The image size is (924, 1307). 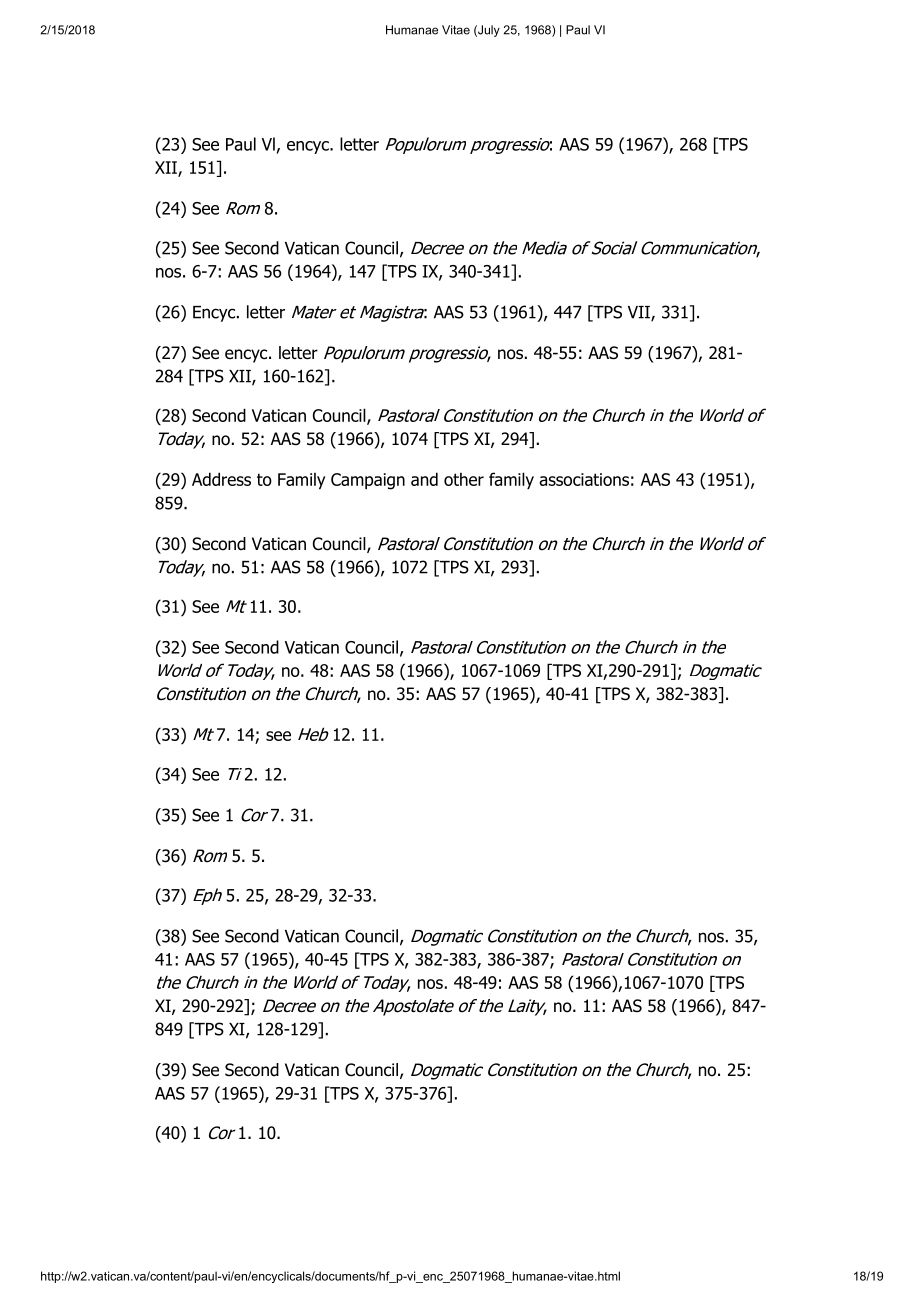 I want to click on Address, so click(x=221, y=479).
